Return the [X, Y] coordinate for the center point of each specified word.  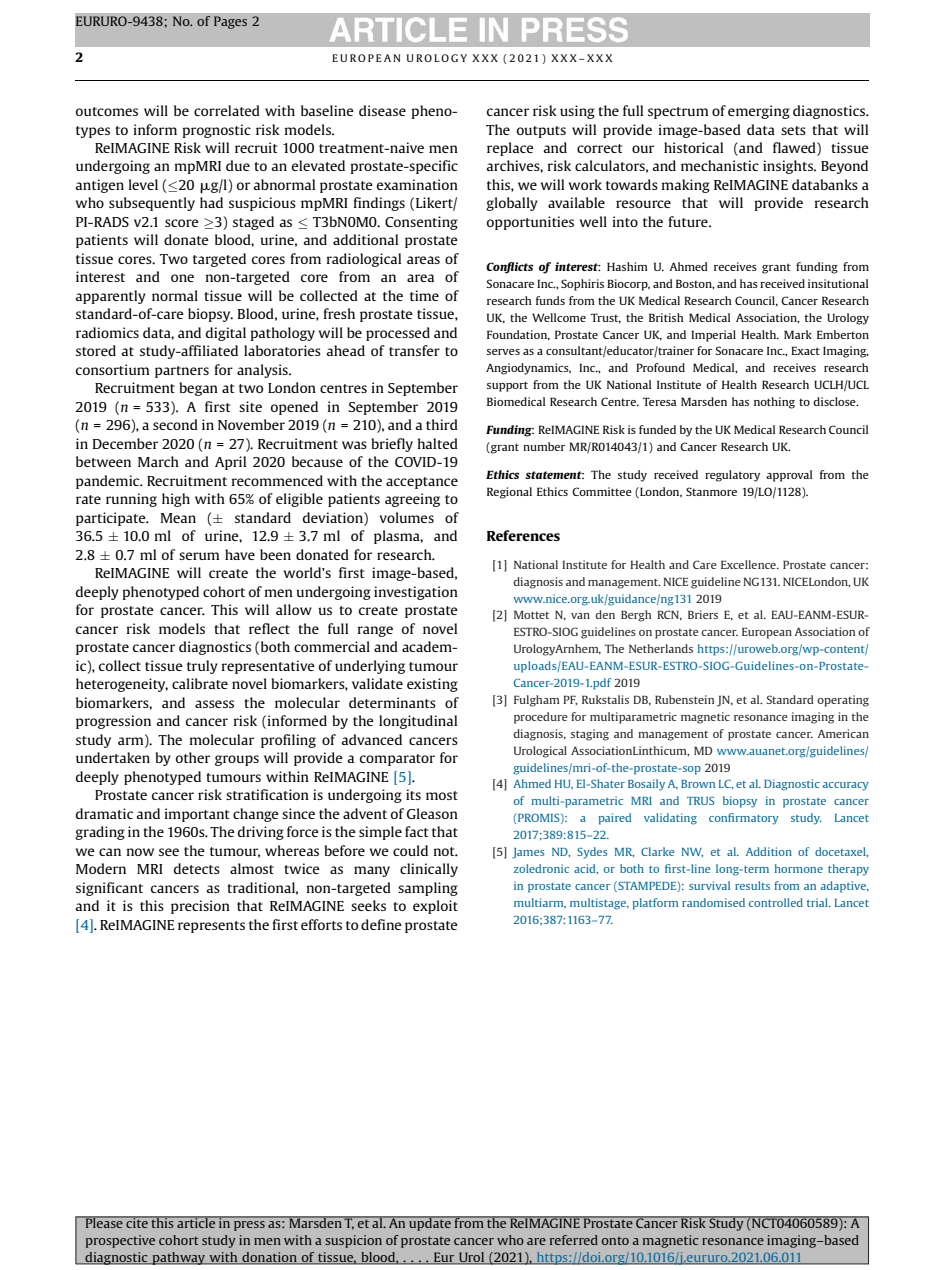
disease [382, 110]
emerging [759, 112]
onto [615, 1240]
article [196, 1222]
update [430, 1223]
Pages [230, 22]
